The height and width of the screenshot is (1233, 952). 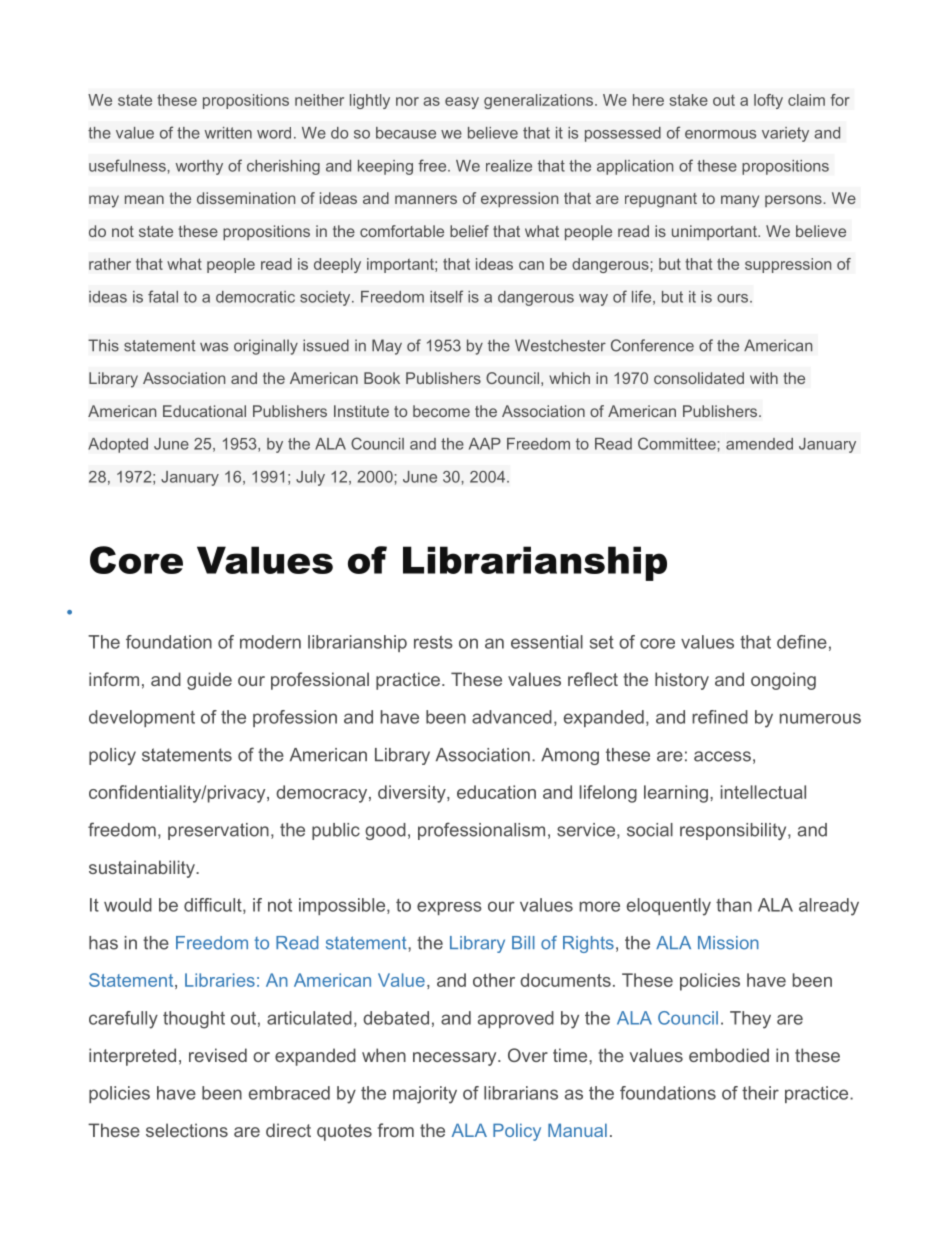 I want to click on become, so click(x=441, y=411).
